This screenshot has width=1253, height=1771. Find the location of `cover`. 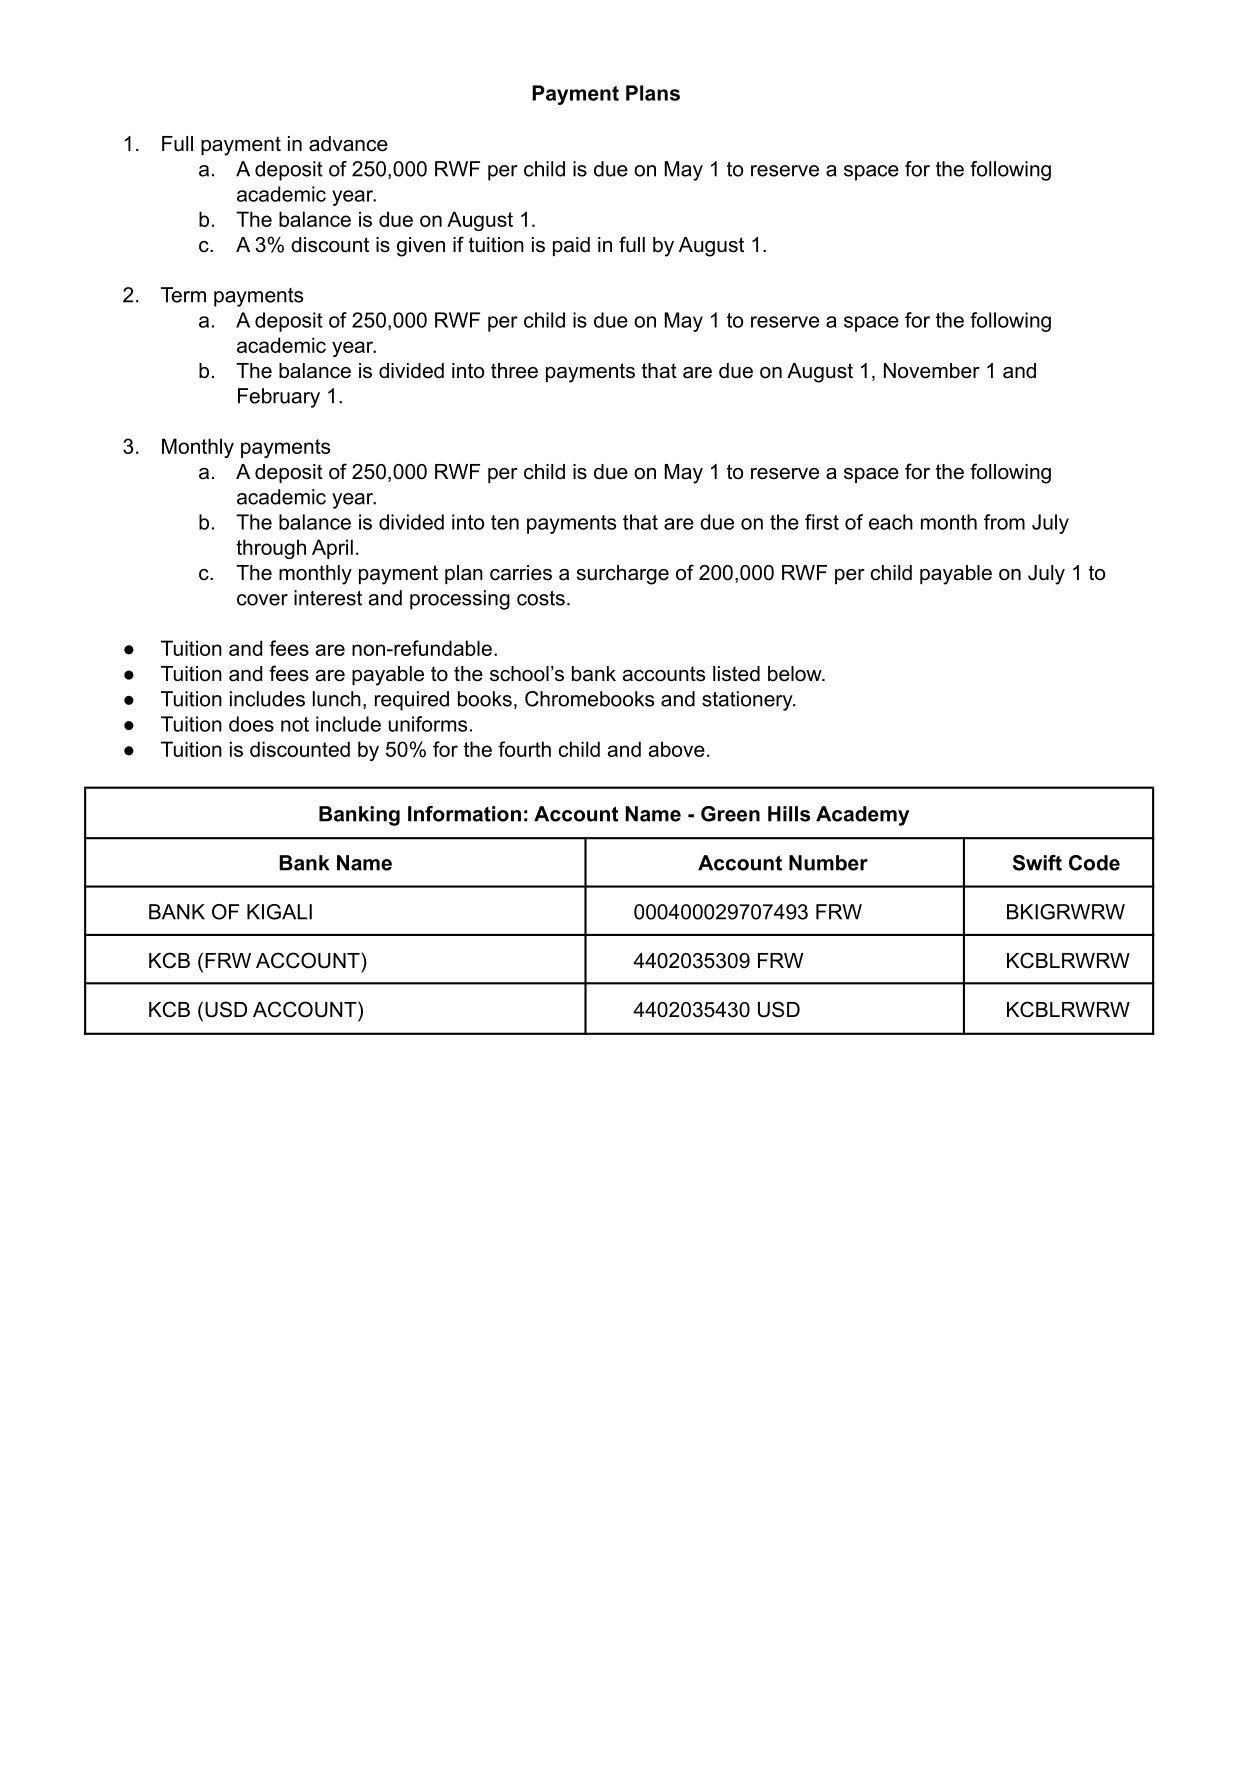

cover is located at coordinates (262, 600).
